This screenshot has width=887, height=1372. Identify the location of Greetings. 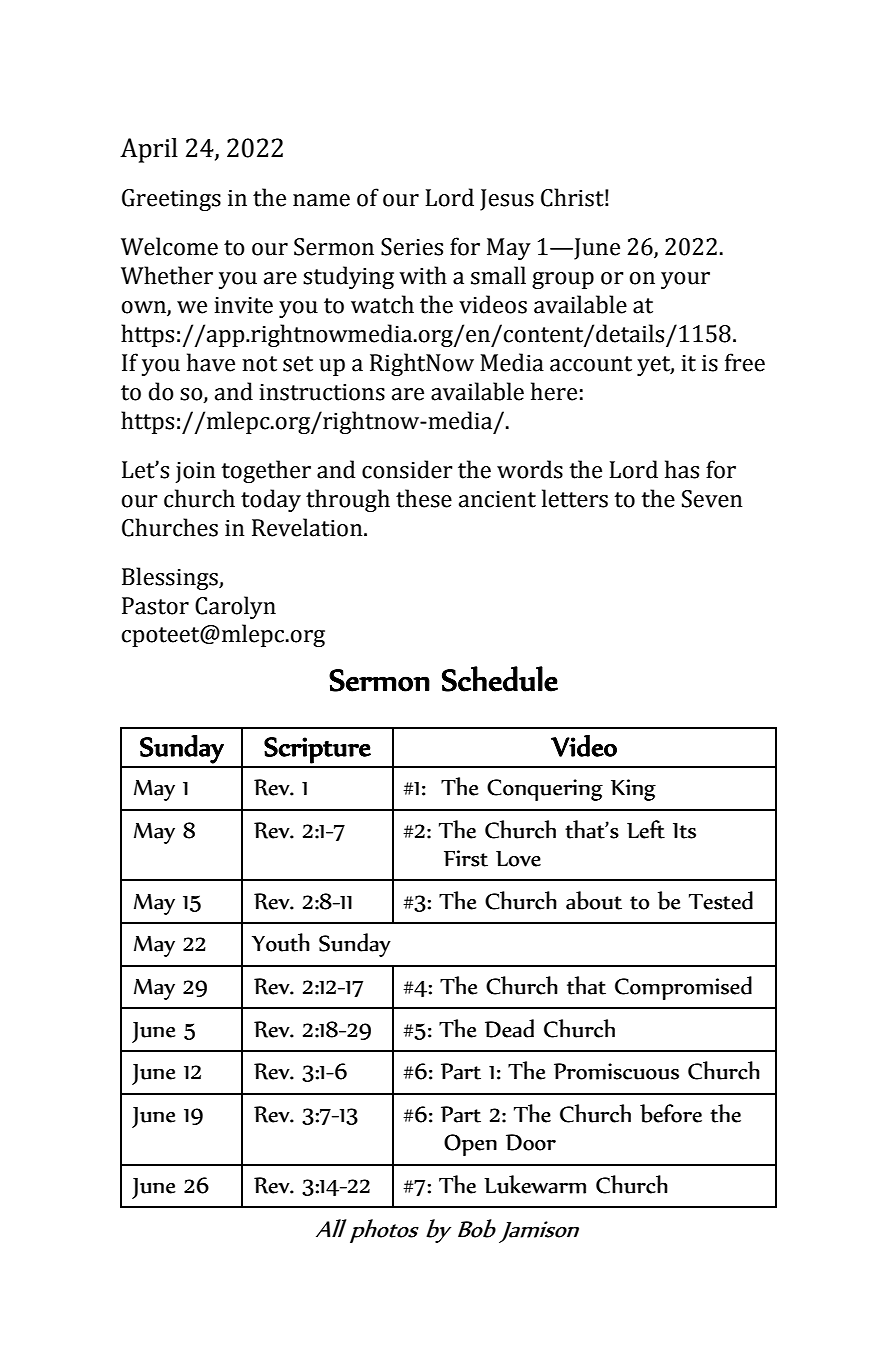
(171, 200).
